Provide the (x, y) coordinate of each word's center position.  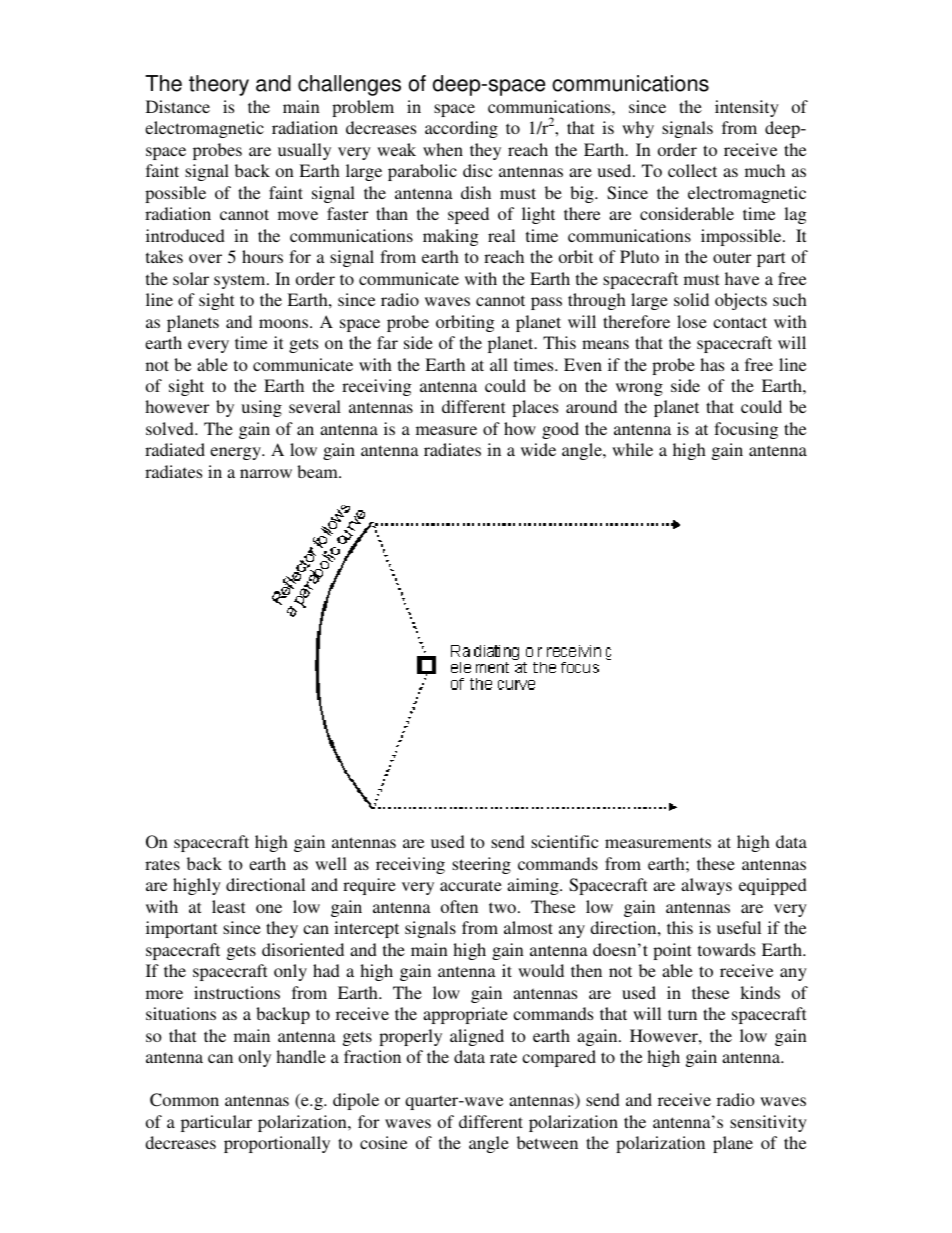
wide (538, 449)
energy (237, 453)
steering (481, 865)
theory (219, 85)
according (461, 129)
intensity (747, 108)
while (632, 449)
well (331, 863)
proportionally (277, 1144)
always (706, 886)
